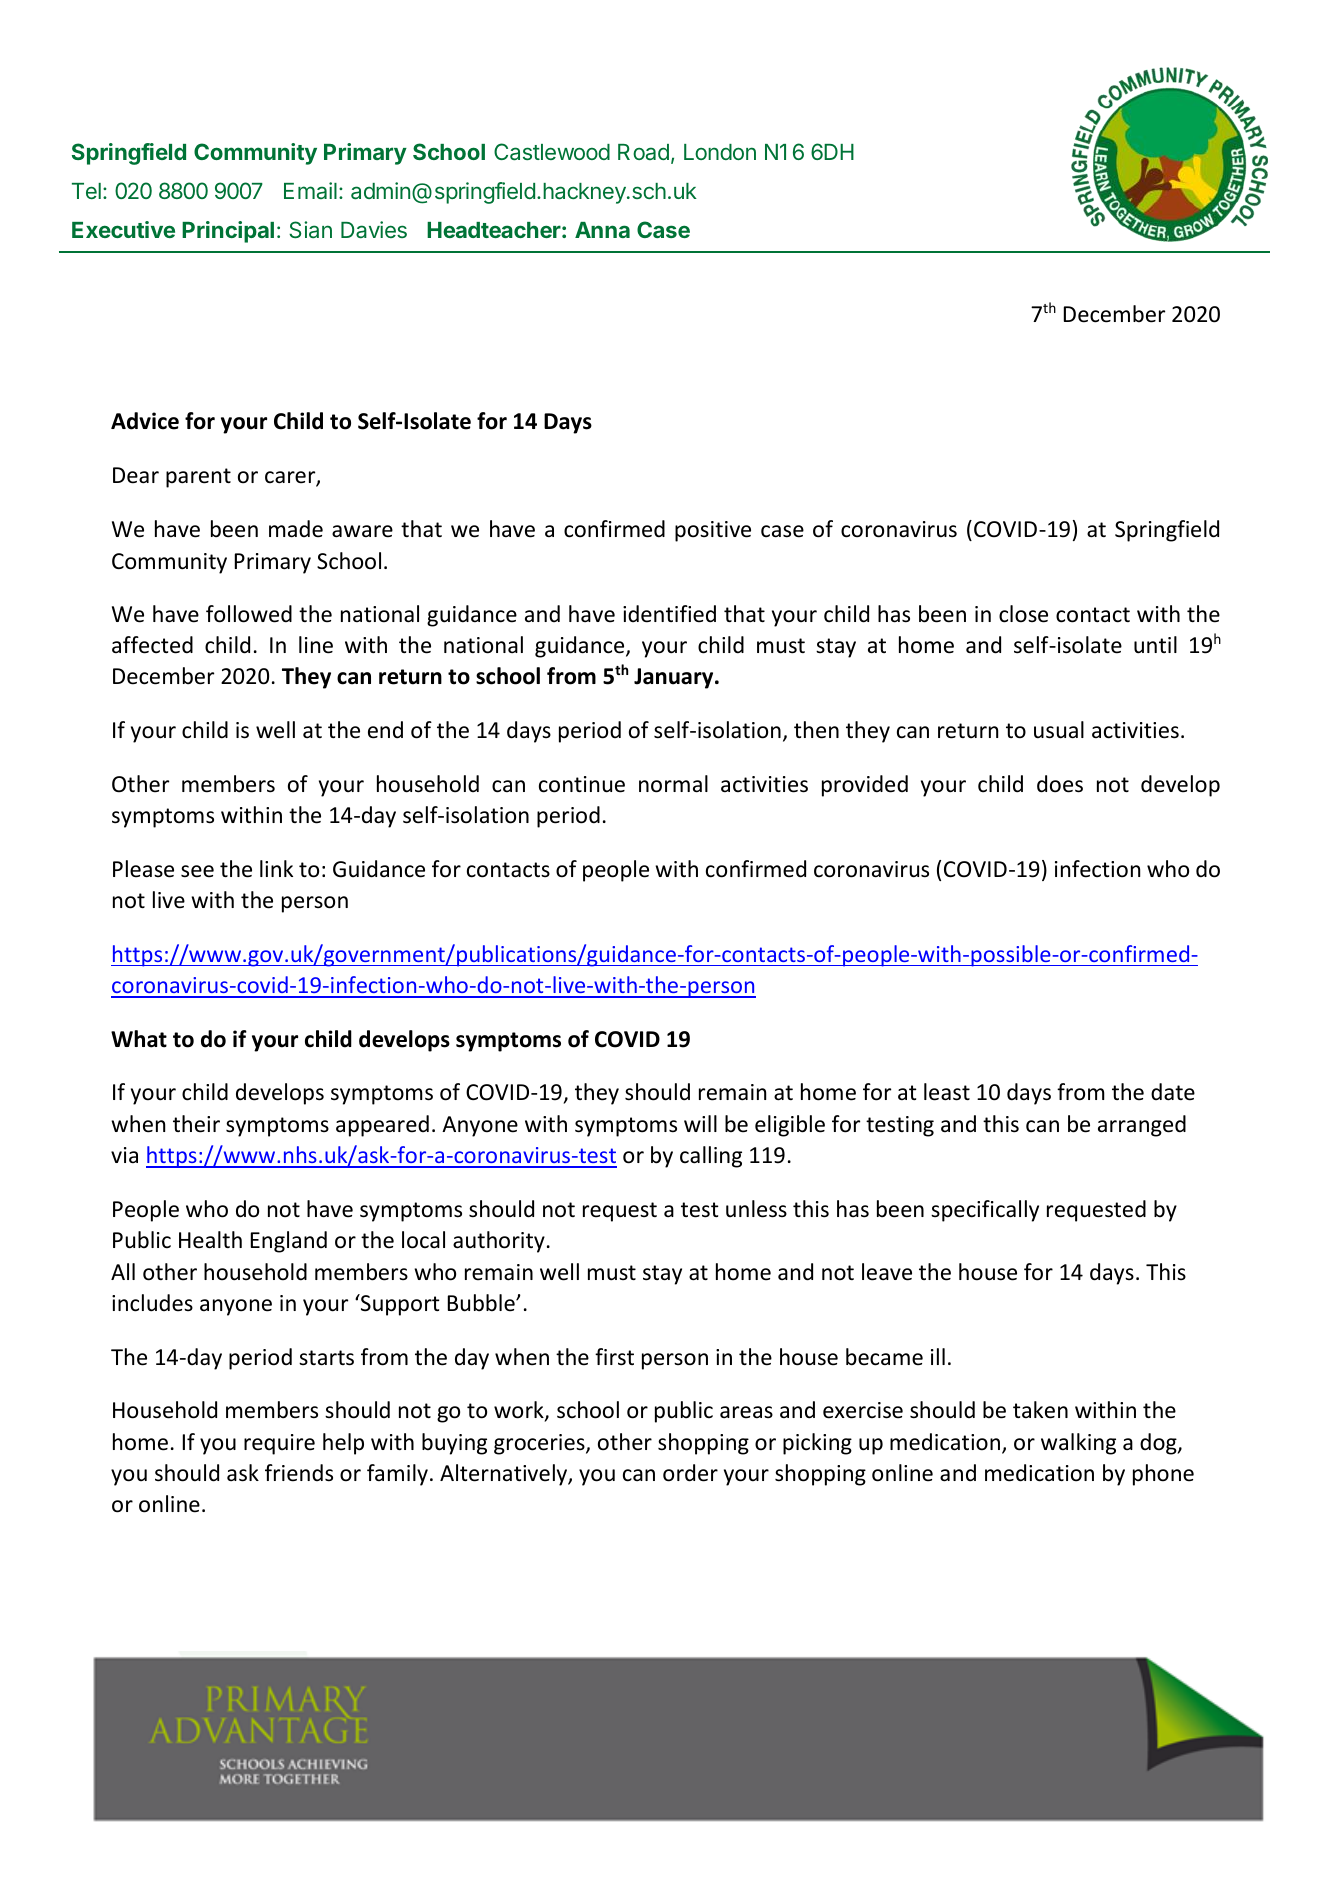 This screenshot has width=1331, height=1884. What do you see at coordinates (196, 1124) in the screenshot?
I see `their` at bounding box center [196, 1124].
